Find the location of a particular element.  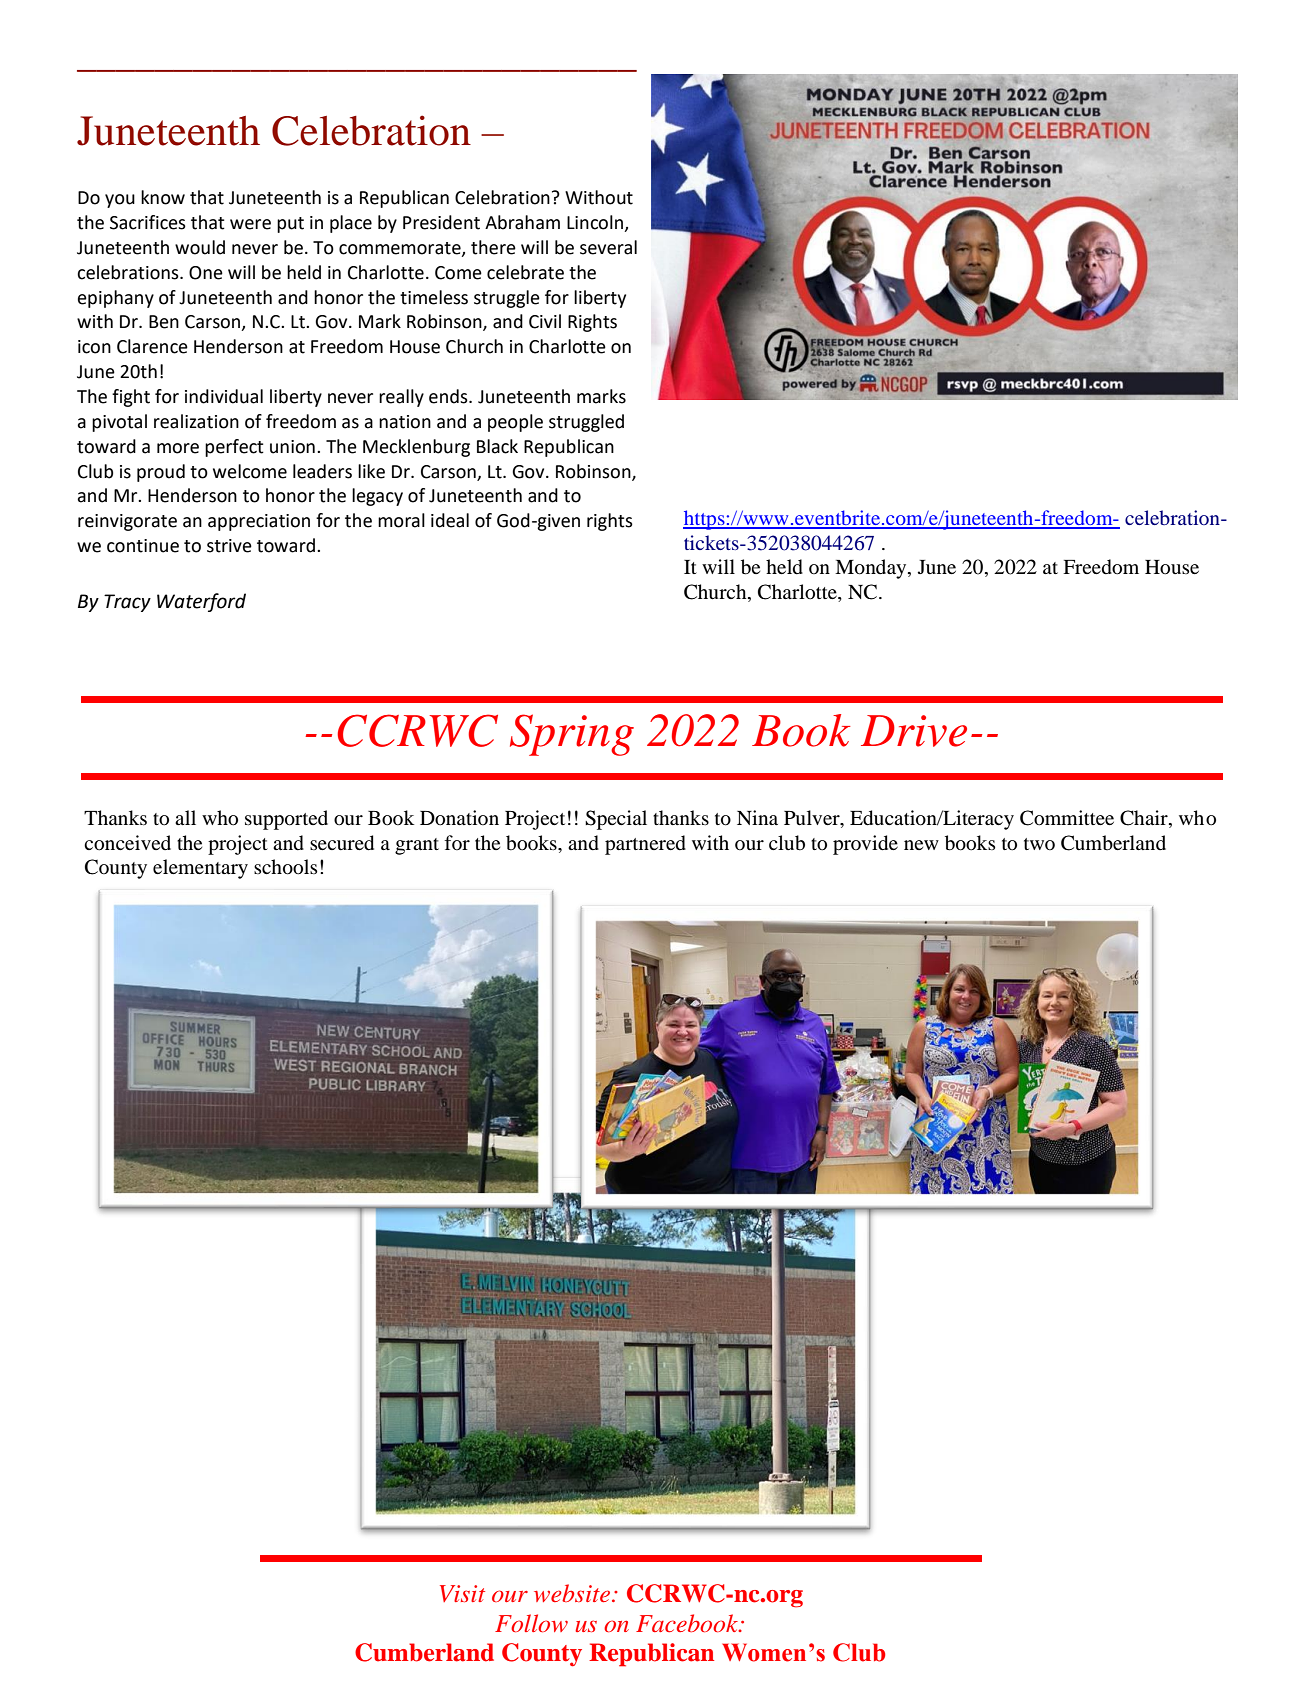

Committee is located at coordinates (1067, 818).
